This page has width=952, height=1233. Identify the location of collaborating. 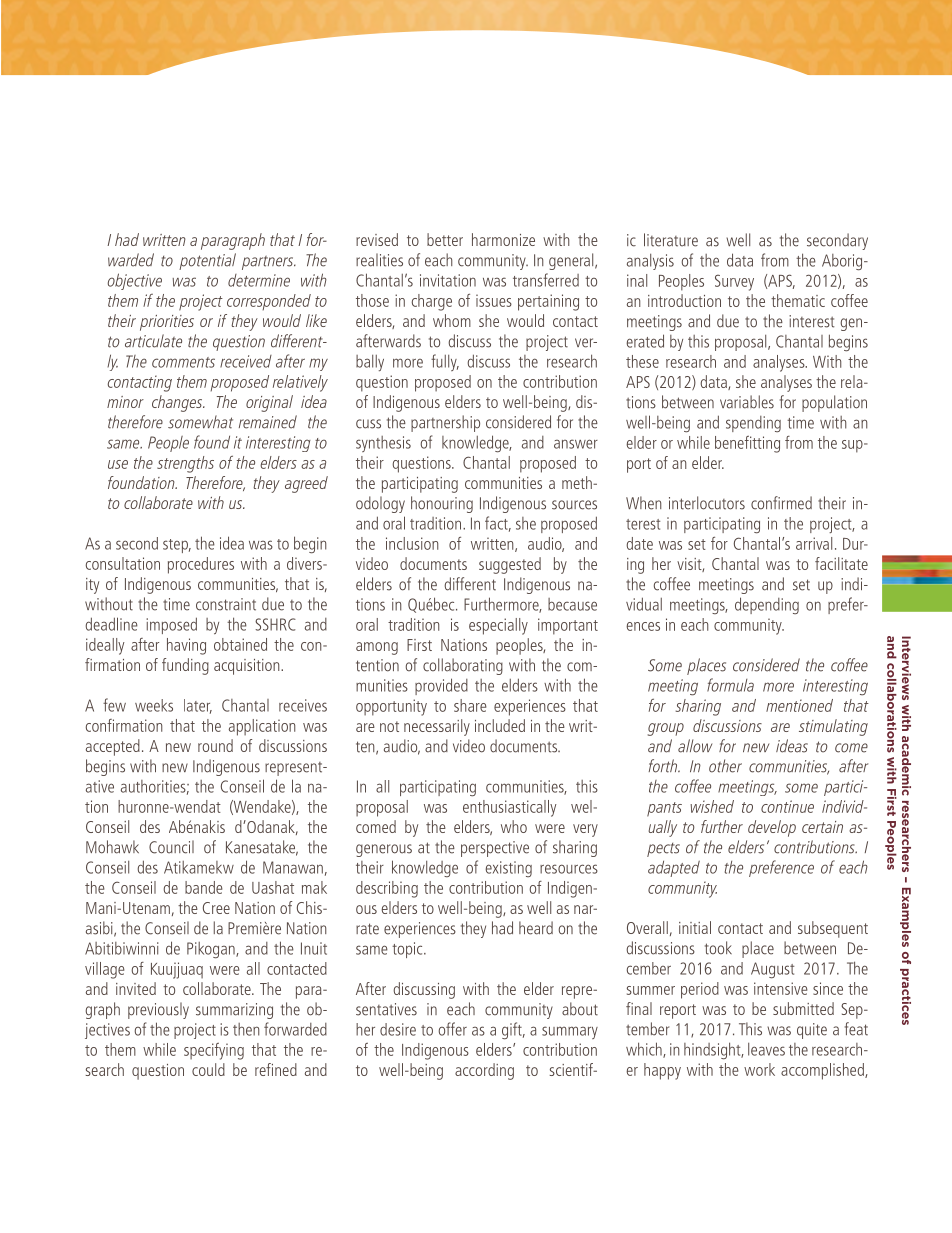
(463, 666).
